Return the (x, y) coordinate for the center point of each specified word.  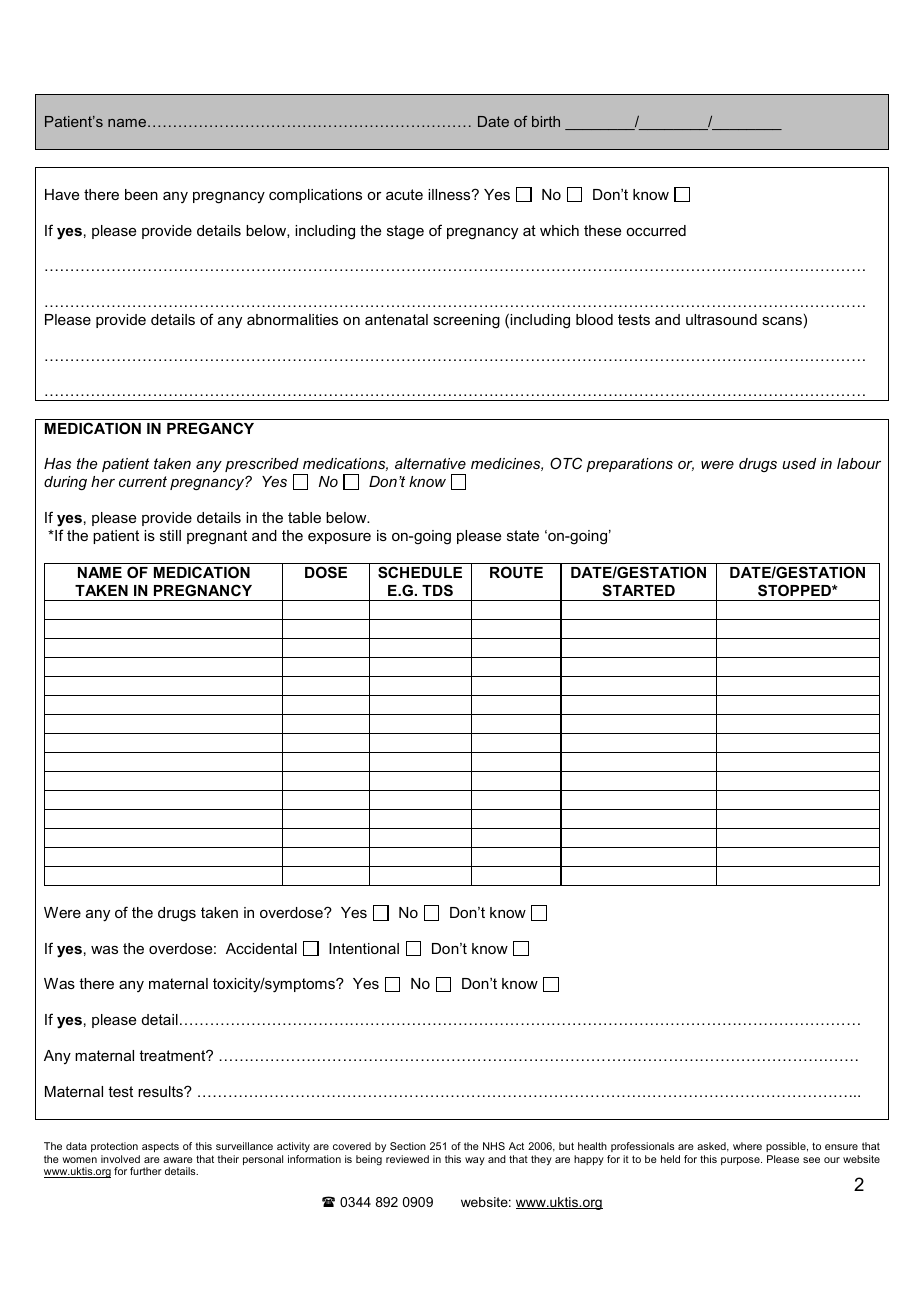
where (747, 1146)
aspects (160, 1147)
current (143, 481)
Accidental (261, 948)
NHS (494, 1146)
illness (450, 194)
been (141, 194)
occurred (656, 230)
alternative (430, 463)
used (799, 463)
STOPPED (795, 590)
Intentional (364, 948)
